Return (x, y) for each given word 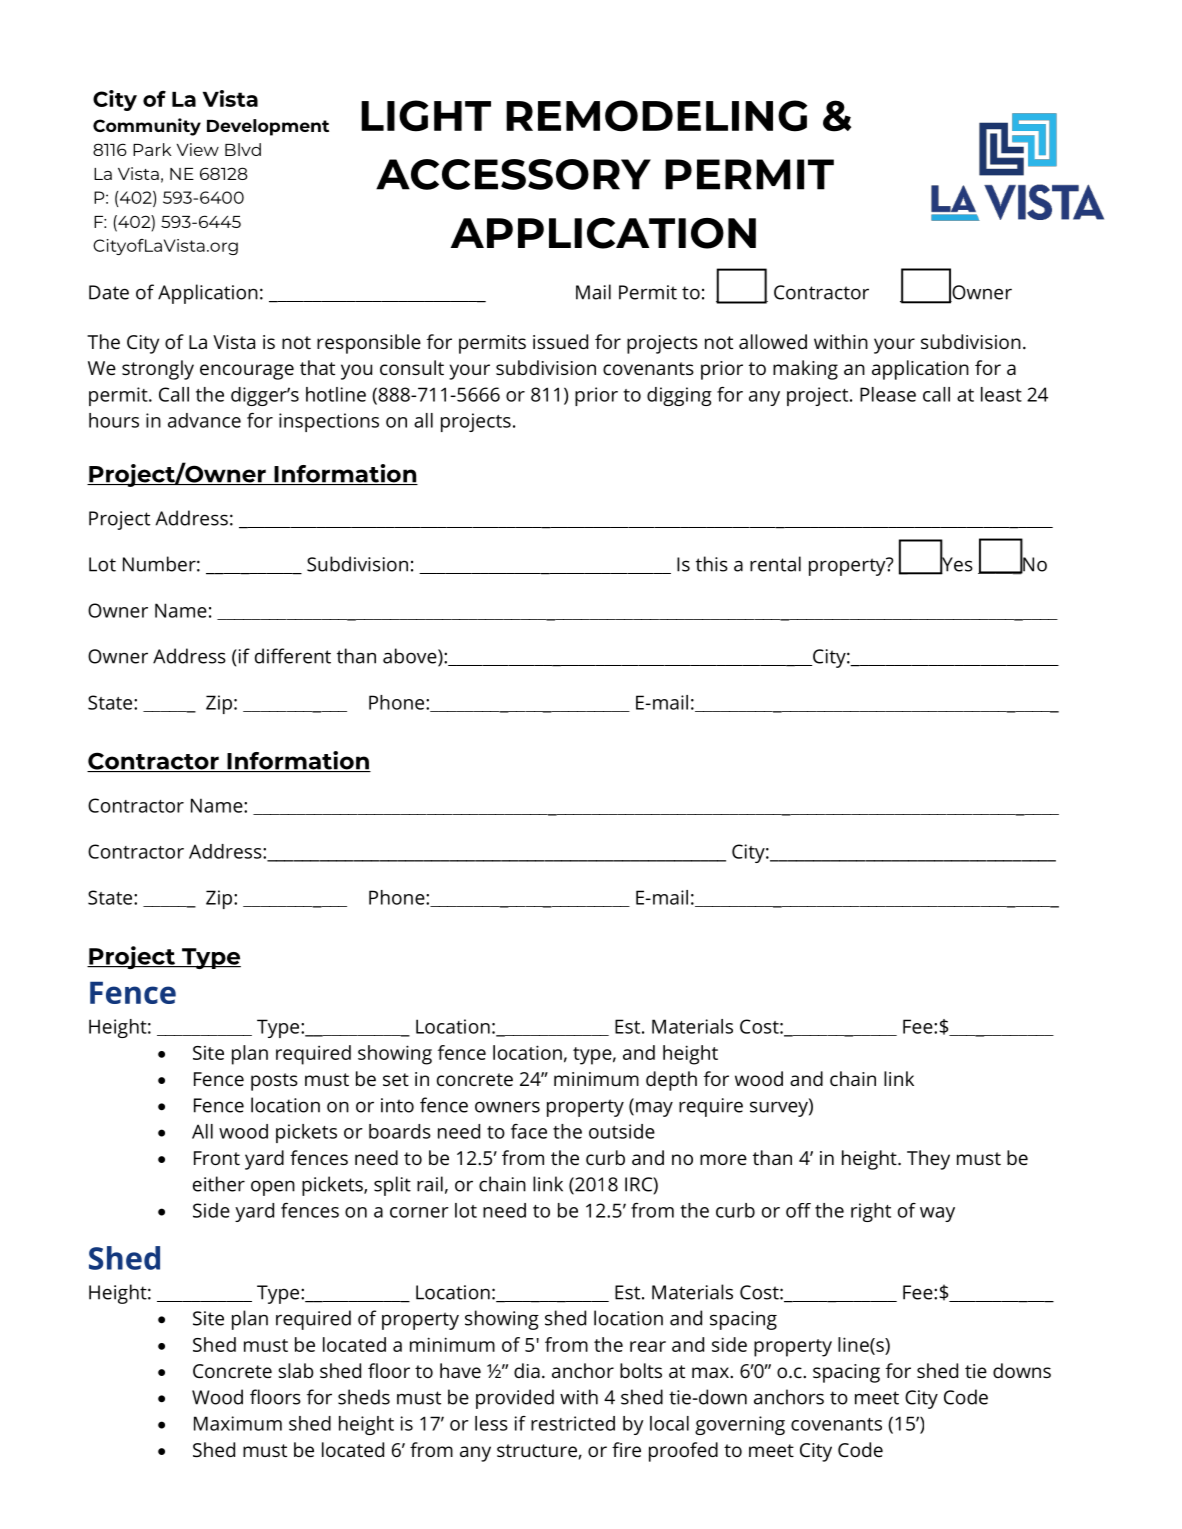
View (198, 149)
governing (740, 1425)
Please (888, 394)
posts (274, 1082)
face (529, 1131)
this (712, 564)
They (928, 1160)
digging (679, 396)
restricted (573, 1423)
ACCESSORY (513, 174)
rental (775, 564)
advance (204, 420)
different (293, 656)
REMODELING (656, 116)
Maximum (238, 1423)
